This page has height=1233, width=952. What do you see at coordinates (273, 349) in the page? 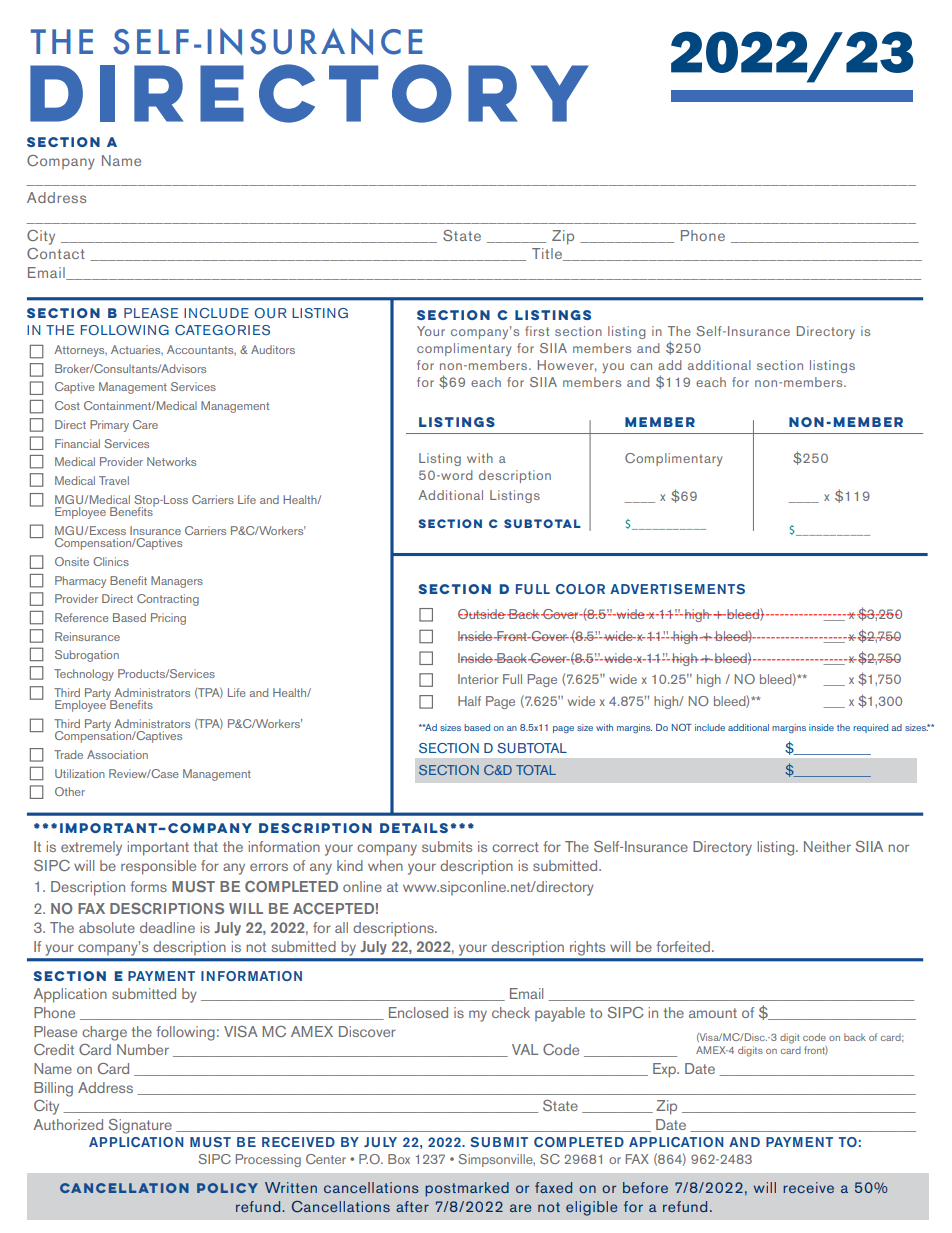
I see `Auditors` at bounding box center [273, 349].
